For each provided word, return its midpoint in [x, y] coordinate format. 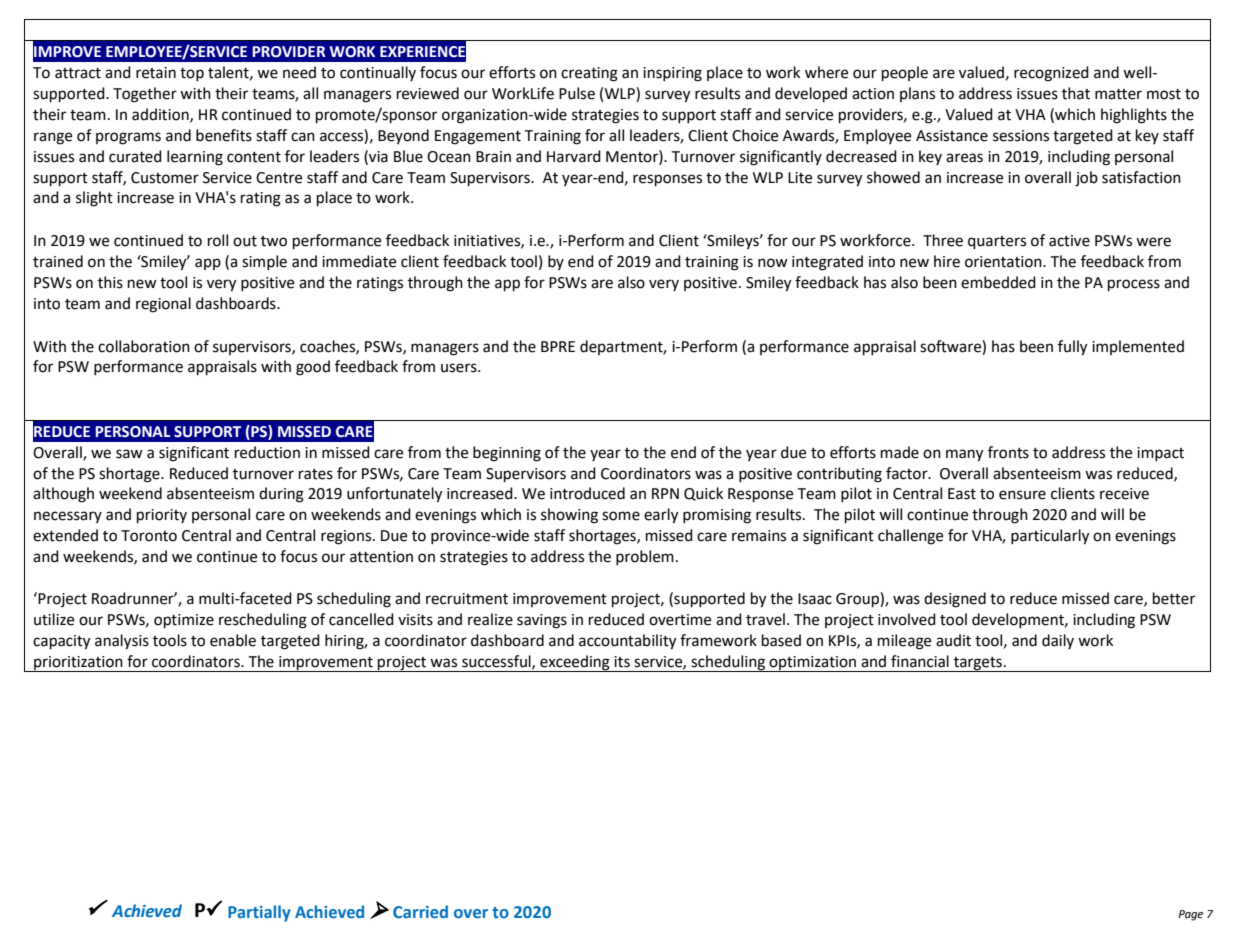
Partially [259, 913]
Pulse [577, 93]
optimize [184, 621]
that [1076, 93]
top [192, 74]
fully [1072, 348]
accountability [627, 642]
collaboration [144, 346]
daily [1058, 641]
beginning [507, 454]
